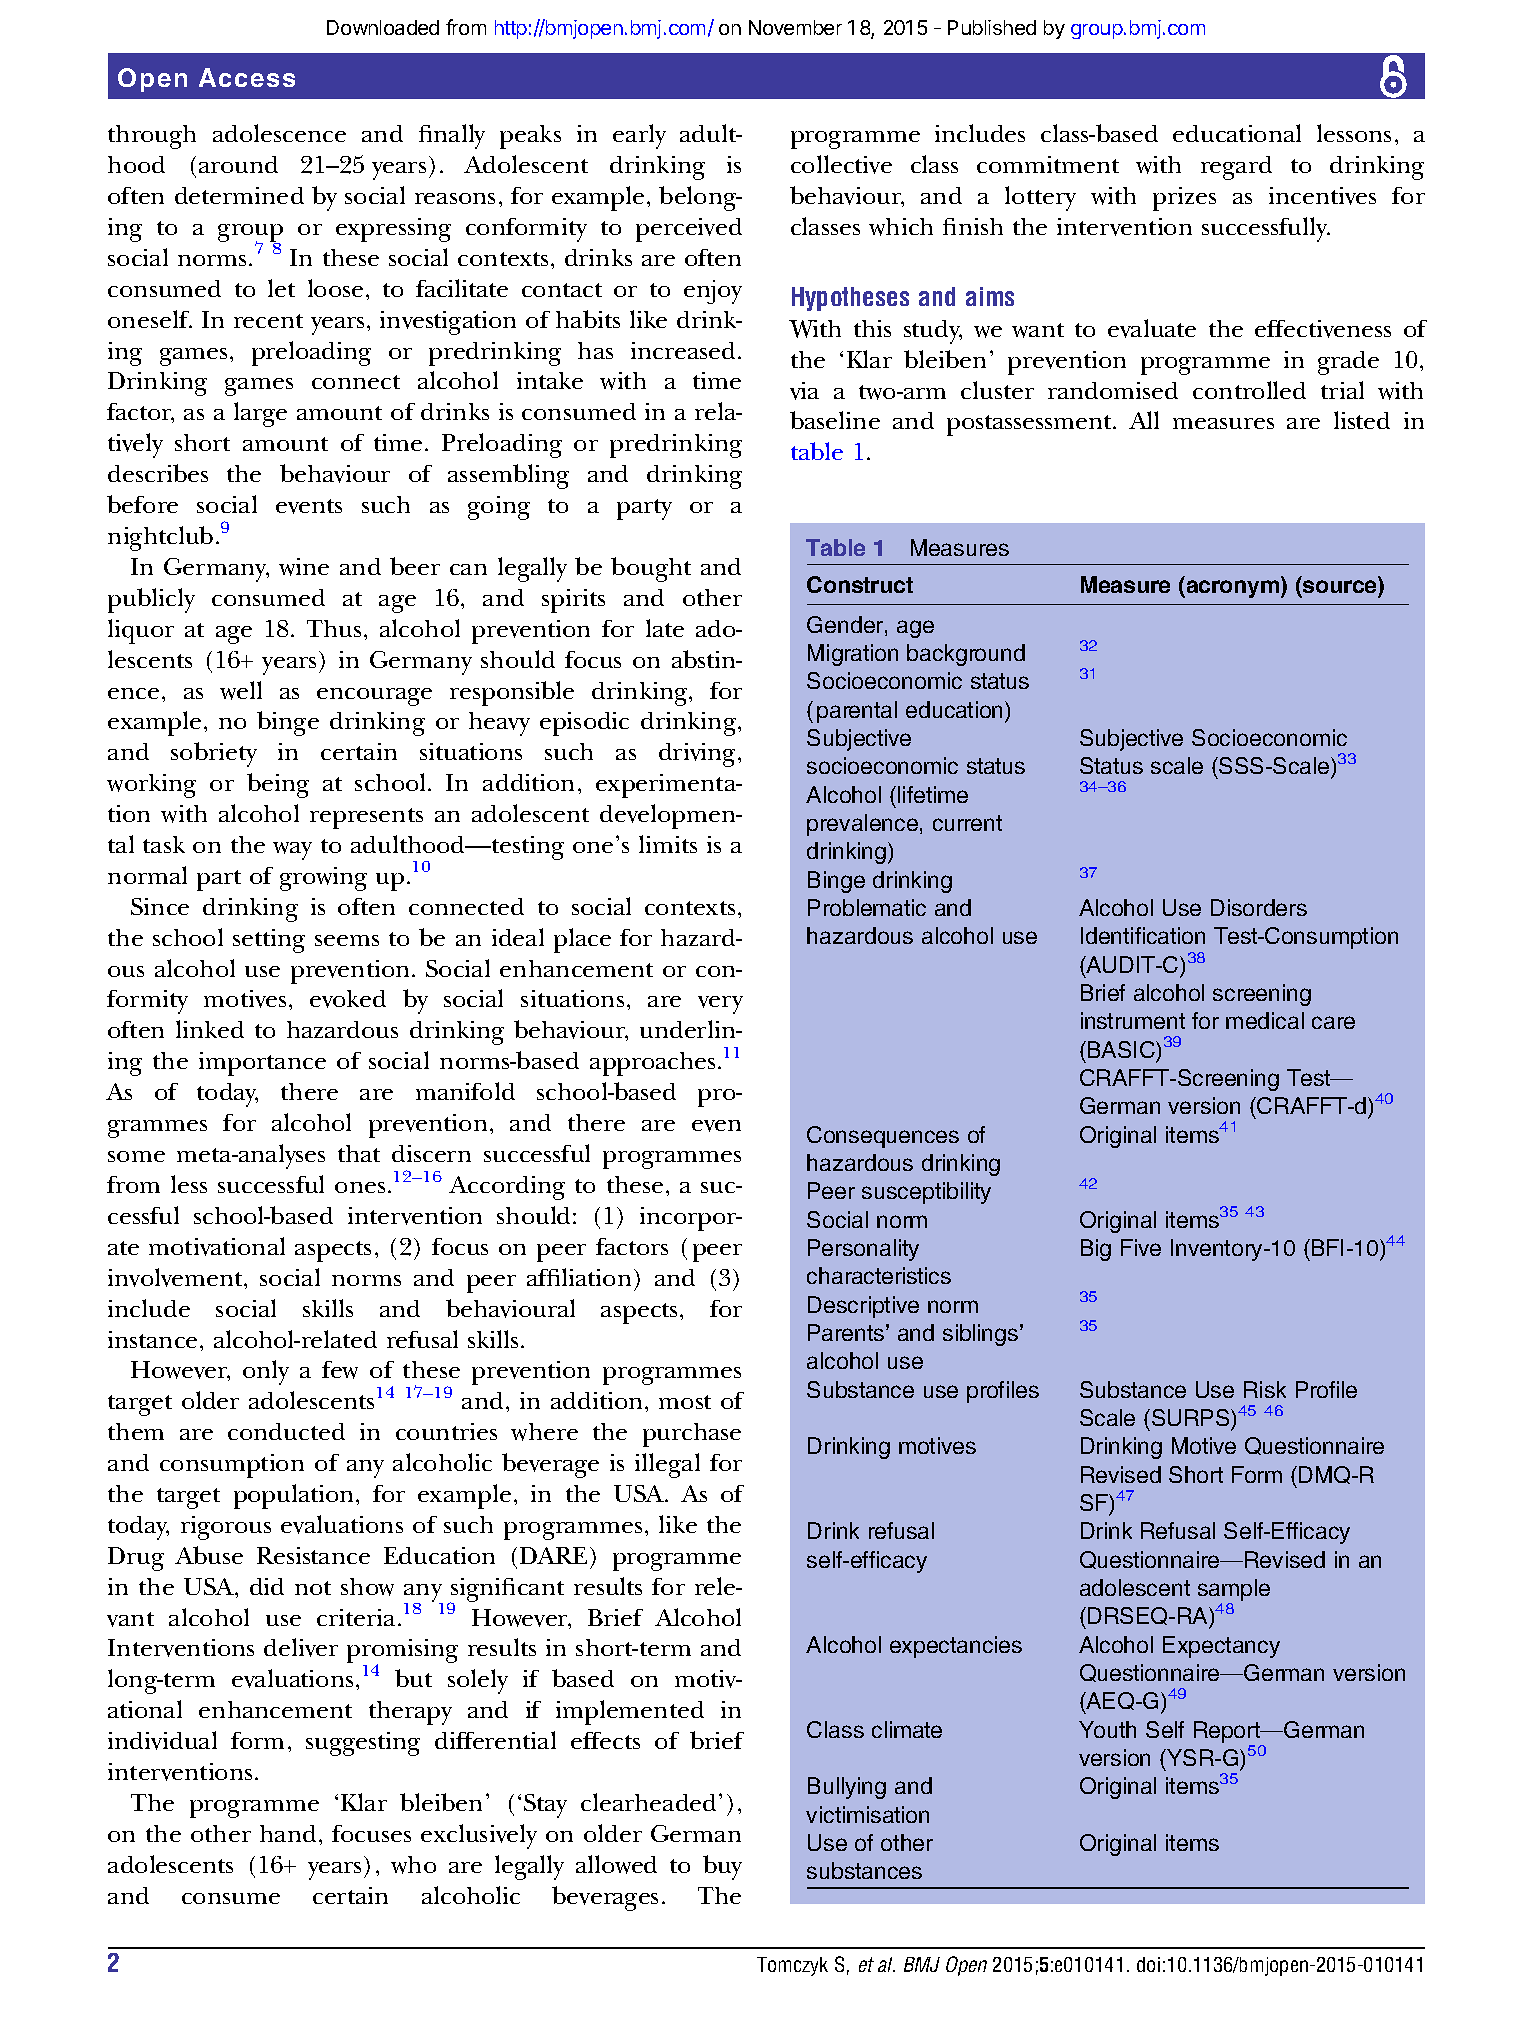 Image resolution: width=1533 pixels, height=2044 pixels. What do you see at coordinates (1233, 589) in the image?
I see `acronym` at bounding box center [1233, 589].
